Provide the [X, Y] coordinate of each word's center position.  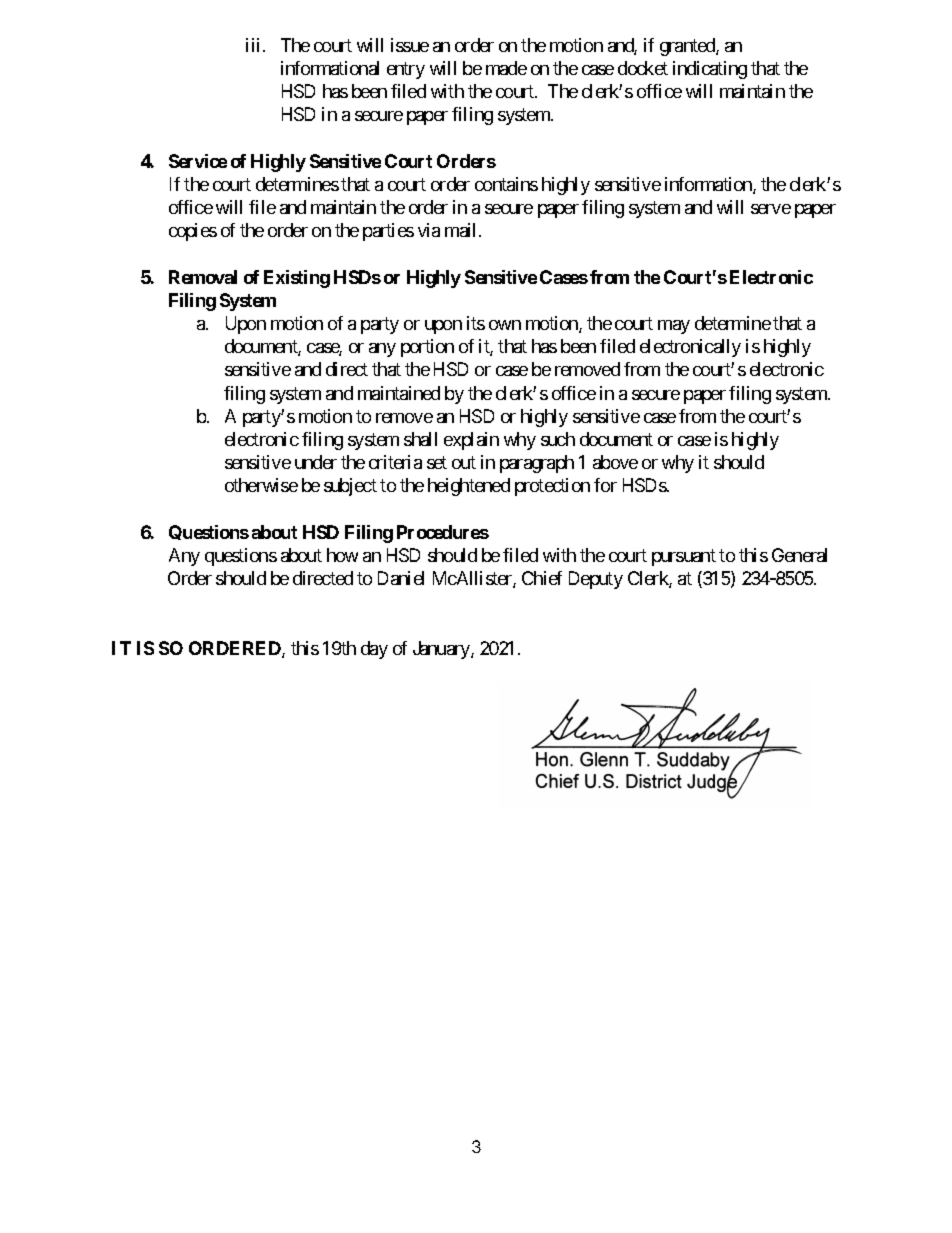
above [615, 462]
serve [771, 209]
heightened [469, 487]
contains [506, 184]
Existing [297, 279]
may [674, 327]
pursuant [684, 557]
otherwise [261, 485]
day [374, 650]
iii [252, 45]
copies [193, 232]
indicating [710, 70]
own [505, 325]
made [506, 68]
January [442, 650]
